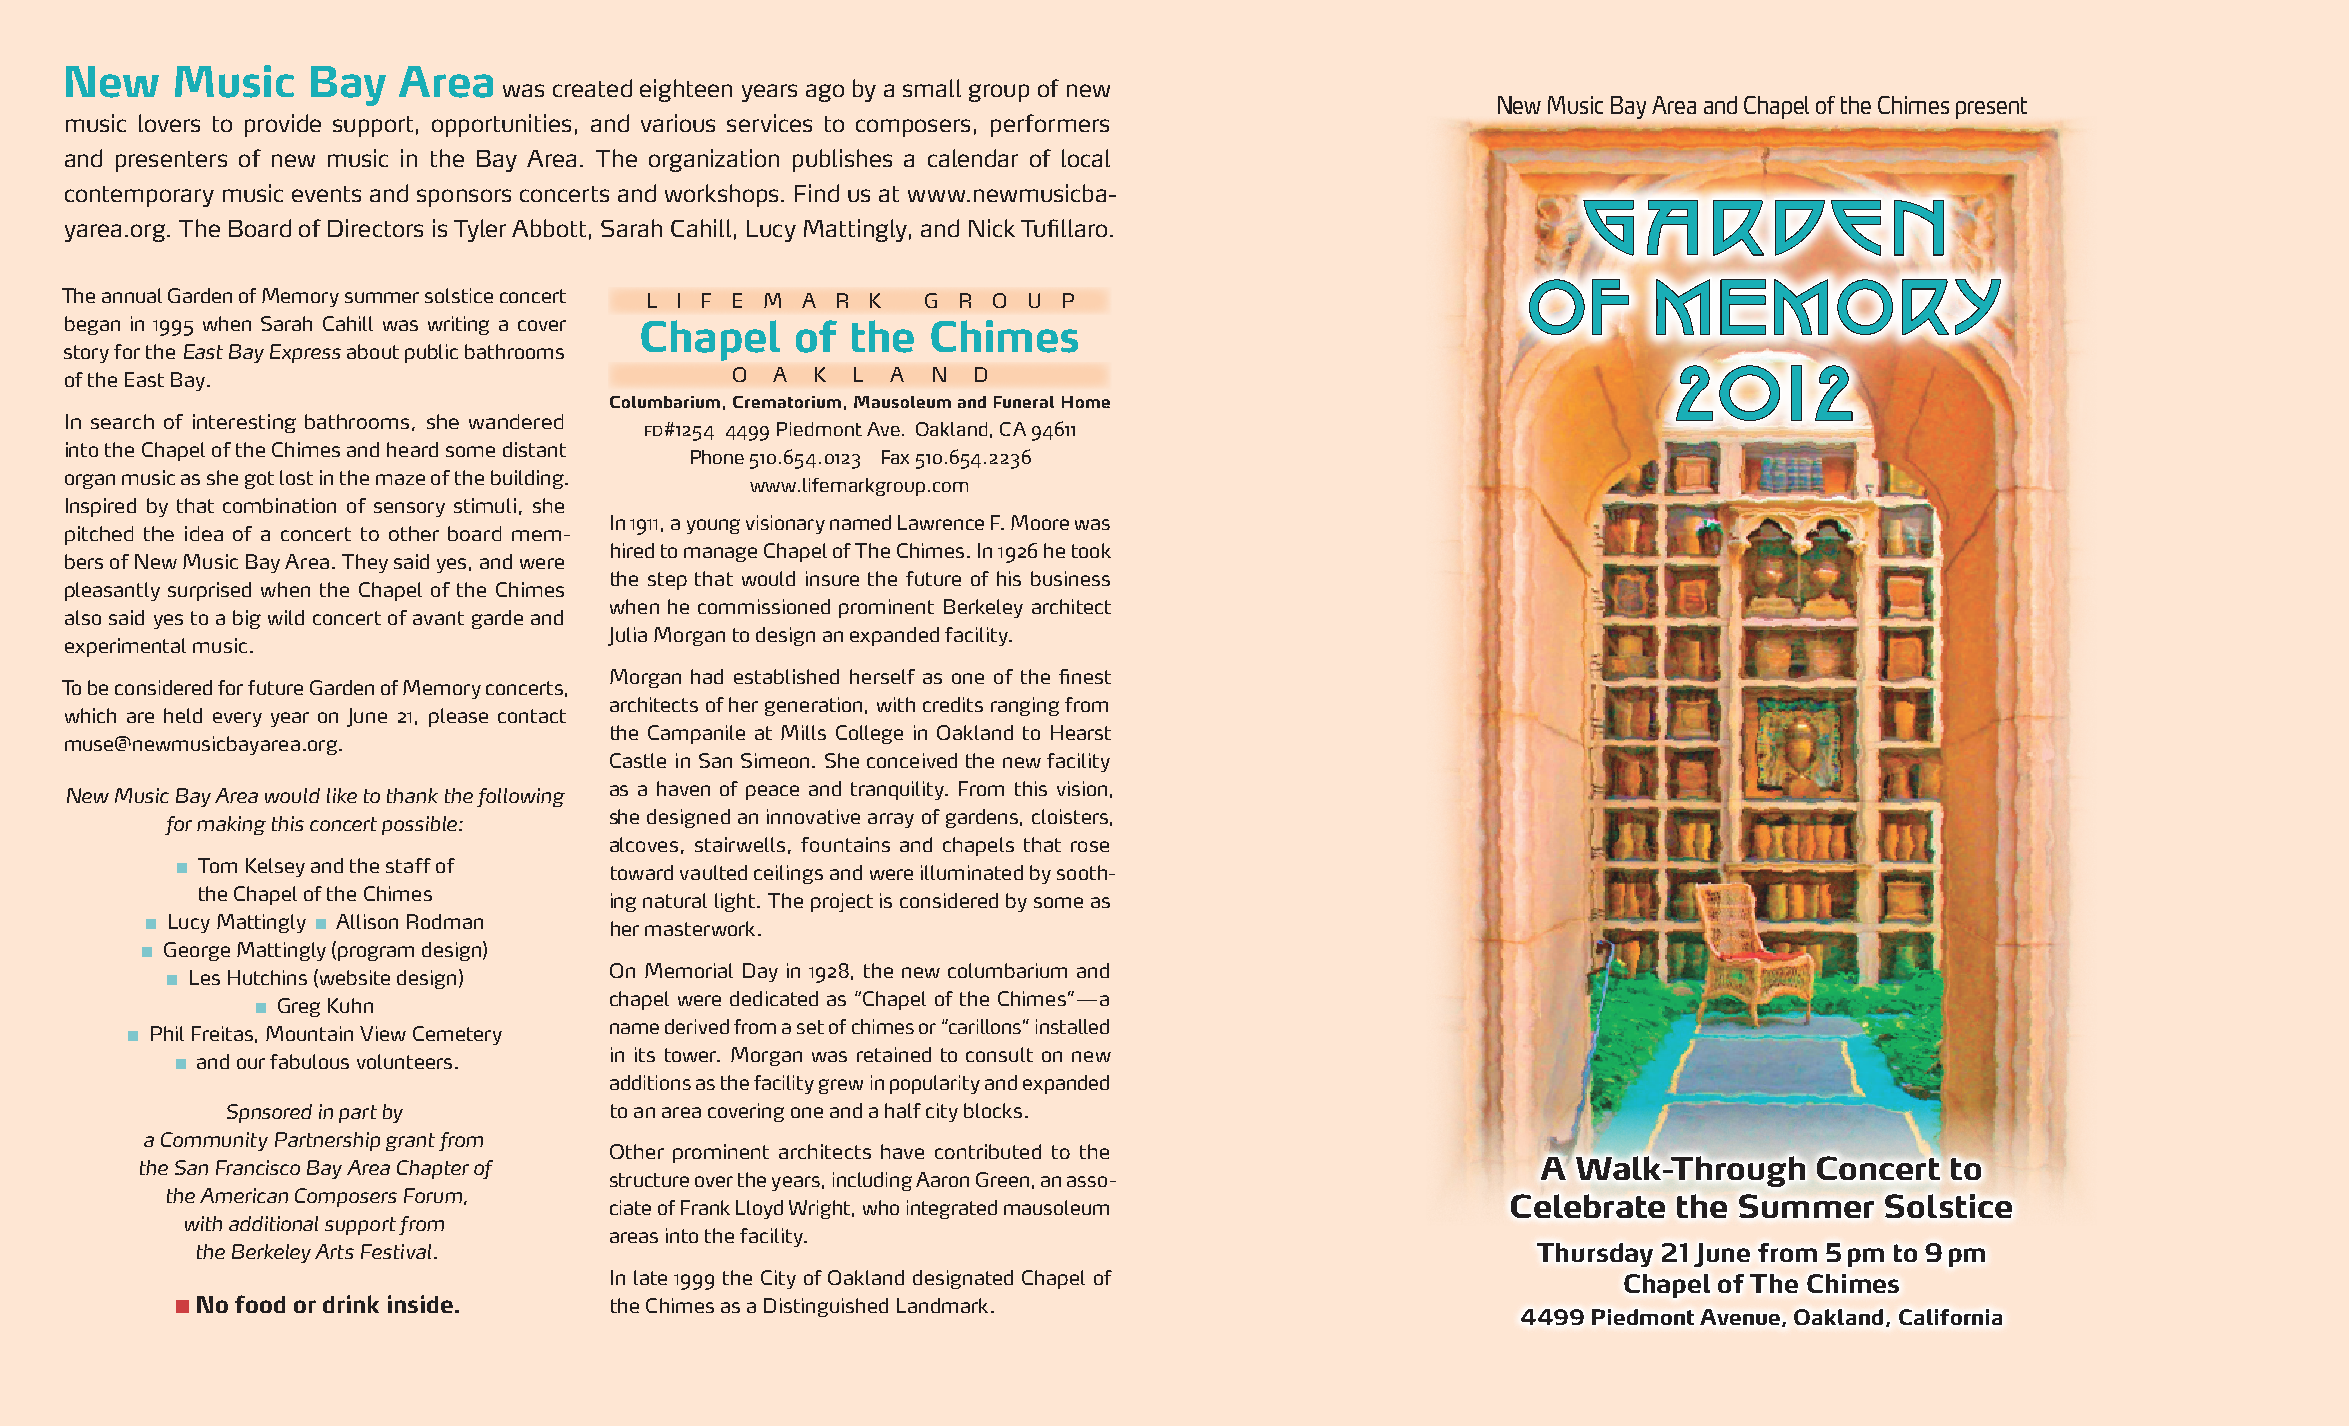 Image resolution: width=2349 pixels, height=1426 pixels. What do you see at coordinates (521, 797) in the screenshot?
I see `following` at bounding box center [521, 797].
